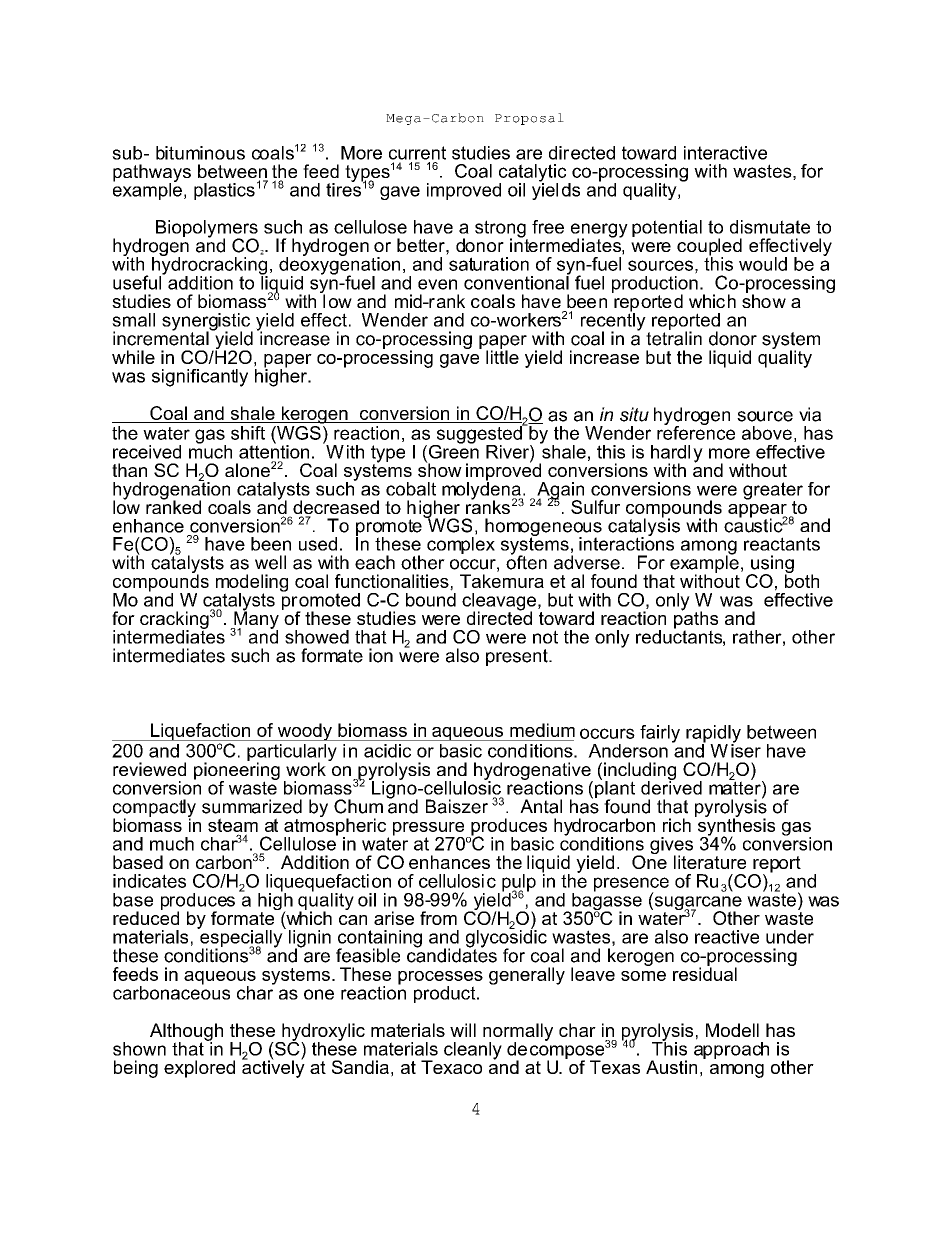  Describe the element at coordinates (725, 153) in the page. I see `interactive` at that location.
